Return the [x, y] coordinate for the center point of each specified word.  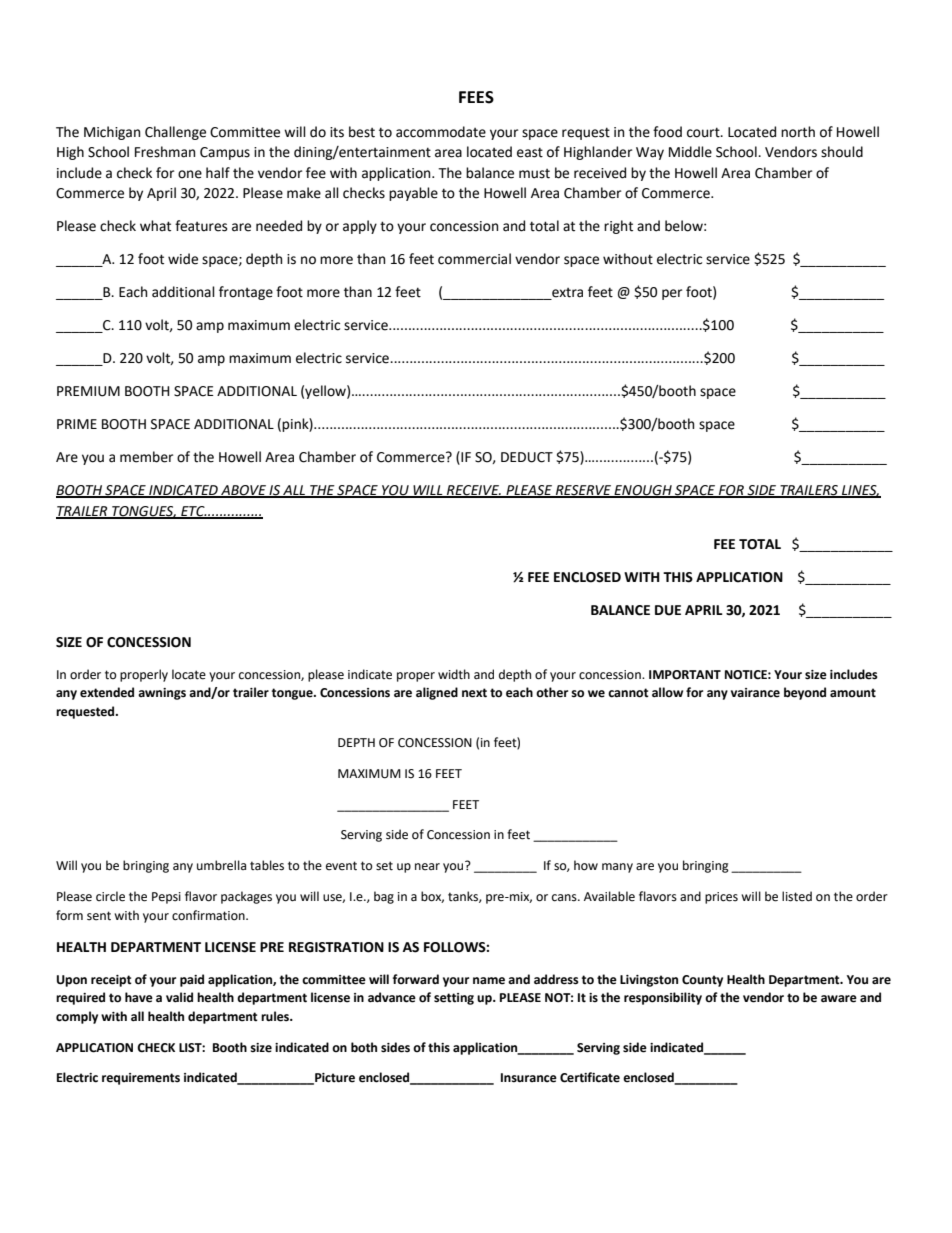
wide [183, 259]
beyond [805, 693]
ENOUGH [643, 491]
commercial [474, 259]
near [427, 867]
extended [107, 692]
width [454, 674]
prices [721, 898]
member [146, 457]
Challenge [175, 133]
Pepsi [166, 898]
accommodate [441, 132]
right [618, 227]
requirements [141, 1079]
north [798, 132]
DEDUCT [527, 457]
